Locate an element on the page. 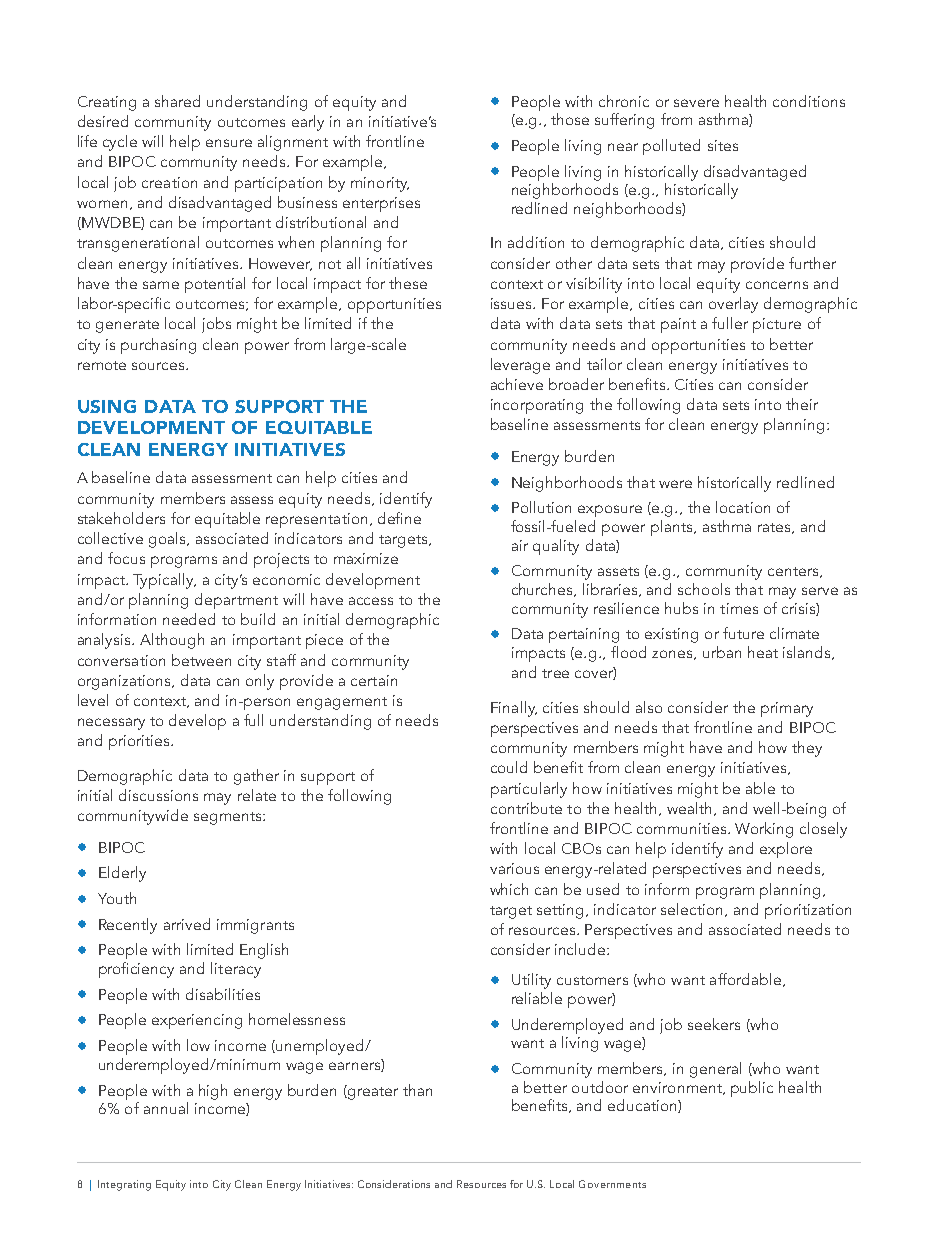  define is located at coordinates (399, 518).
